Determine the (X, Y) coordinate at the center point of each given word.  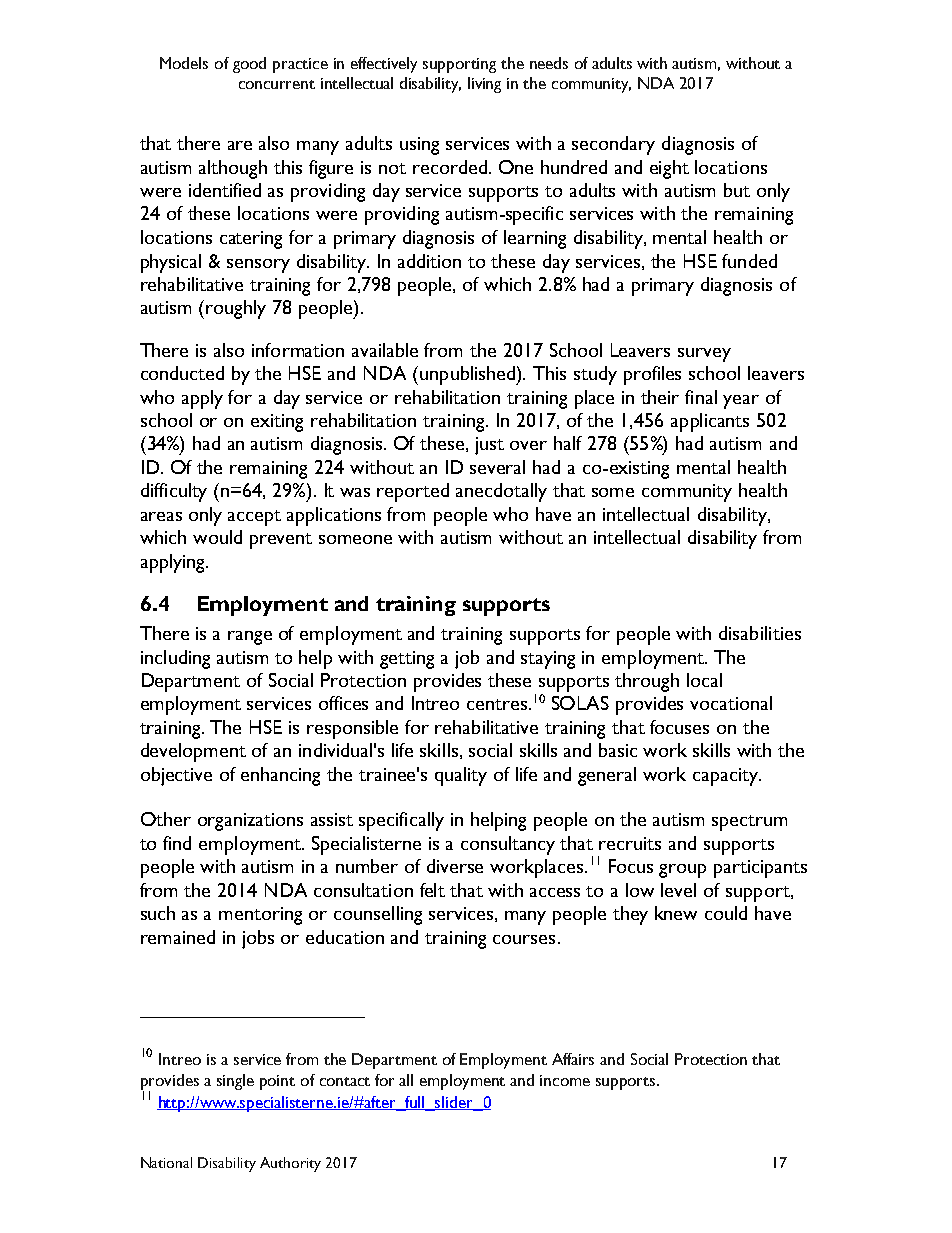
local (704, 680)
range (250, 638)
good (249, 65)
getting (407, 660)
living (484, 85)
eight (669, 169)
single (235, 1082)
